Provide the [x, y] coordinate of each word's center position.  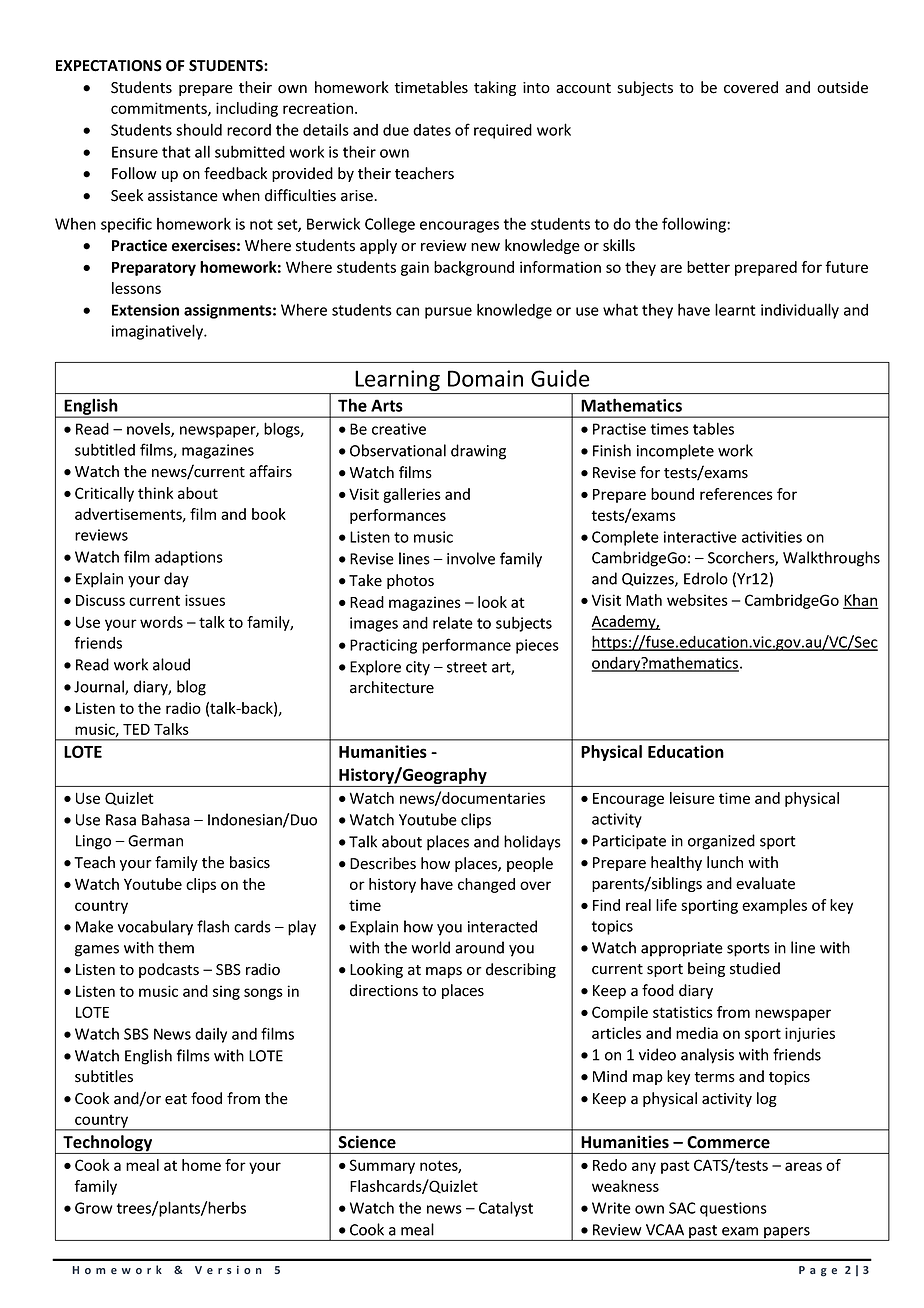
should [199, 129]
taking [495, 88]
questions [733, 1209]
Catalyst [506, 1209]
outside [842, 87]
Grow [93, 1208]
